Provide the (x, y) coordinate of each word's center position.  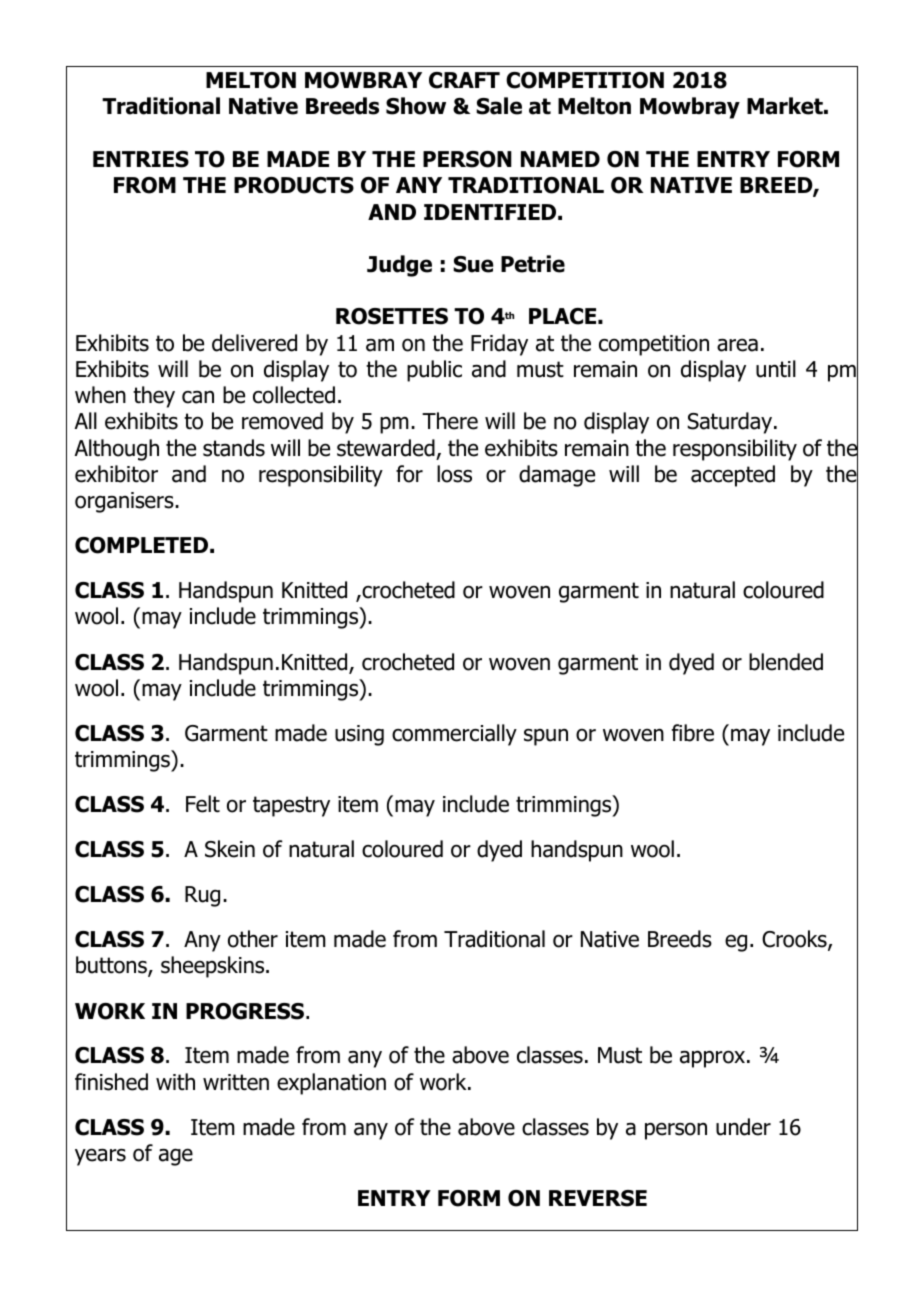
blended (786, 662)
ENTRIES (141, 159)
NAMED (560, 159)
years (100, 1157)
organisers (125, 502)
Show (416, 106)
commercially (454, 735)
